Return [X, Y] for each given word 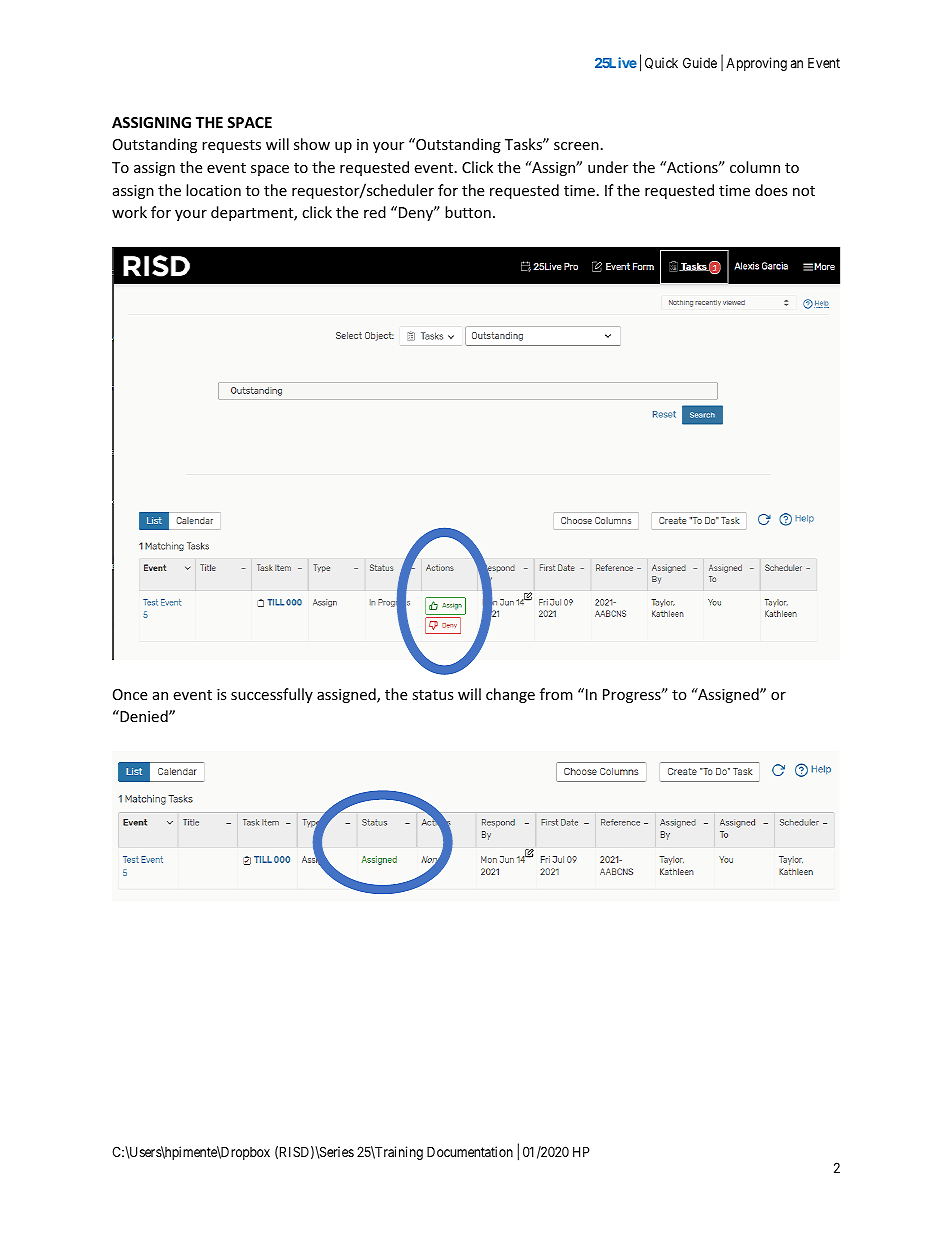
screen [576, 146]
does [771, 190]
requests [231, 146]
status [433, 695]
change [510, 695]
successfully [272, 695]
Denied [144, 716]
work [129, 212]
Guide [700, 62]
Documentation [470, 1151]
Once [130, 694]
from [556, 694]
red [375, 212]
